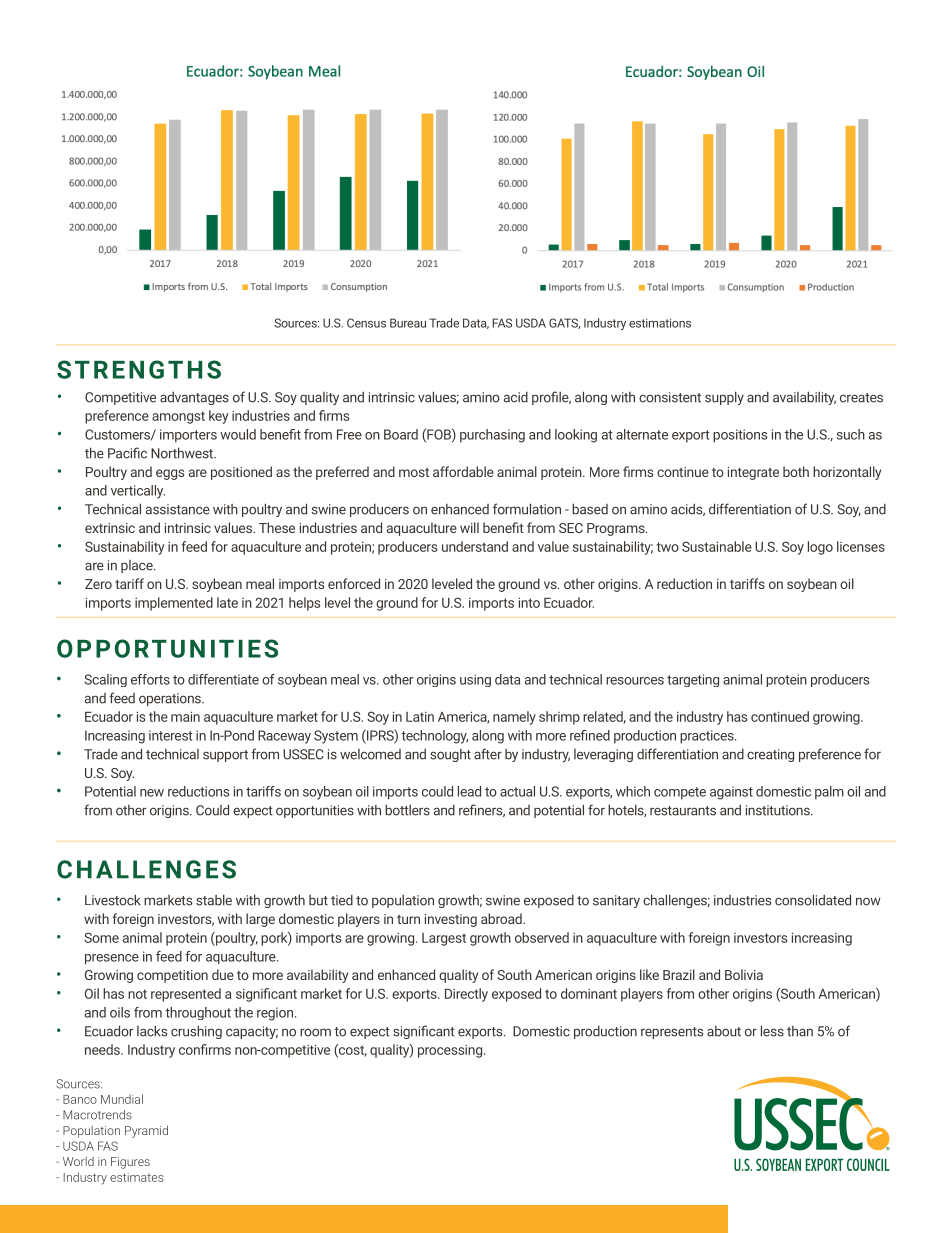 Image resolution: width=952 pixels, height=1233 pixels. Describe the element at coordinates (770, 755) in the screenshot. I see `creating` at that location.
